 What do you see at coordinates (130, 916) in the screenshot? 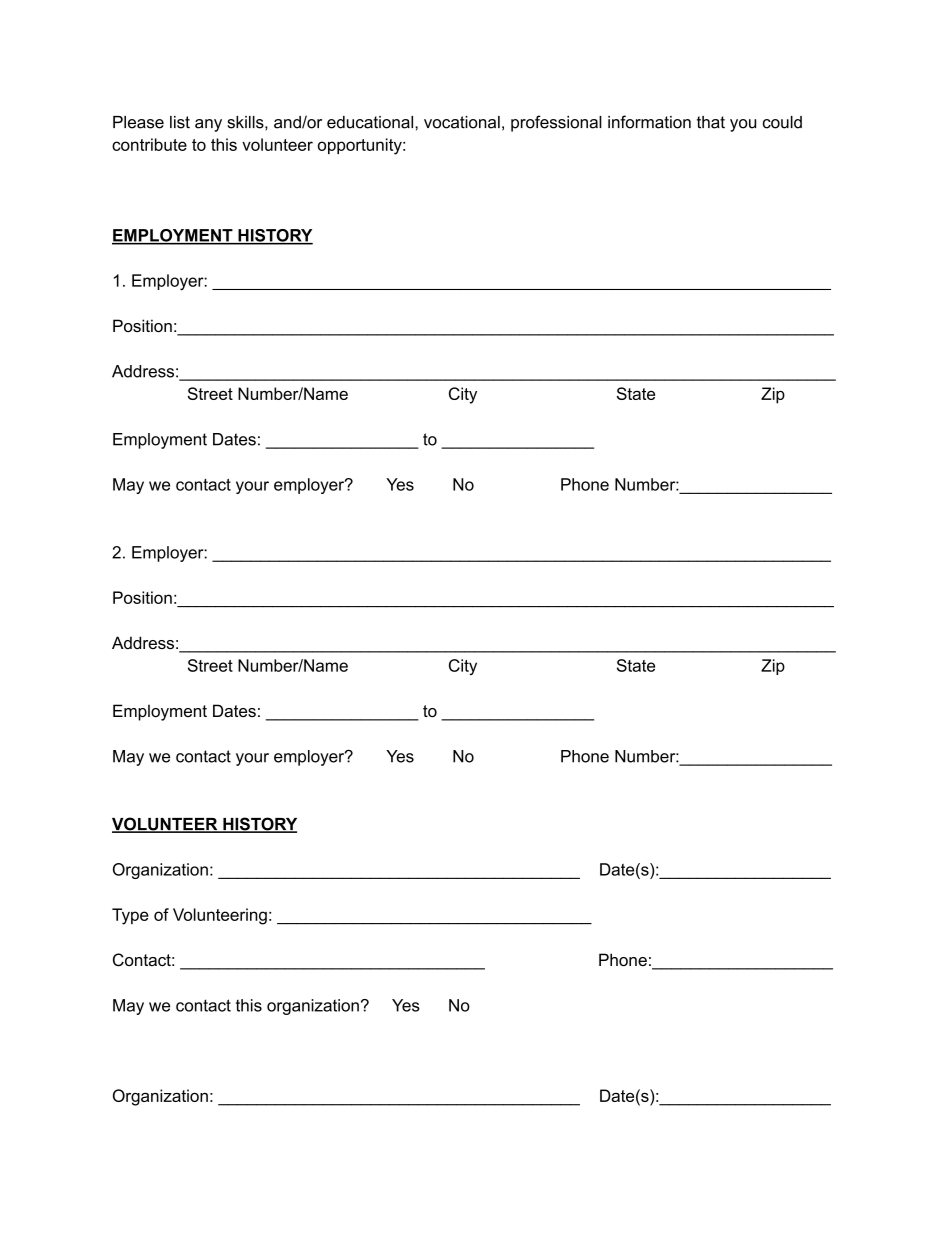
I see `Type` at bounding box center [130, 916].
